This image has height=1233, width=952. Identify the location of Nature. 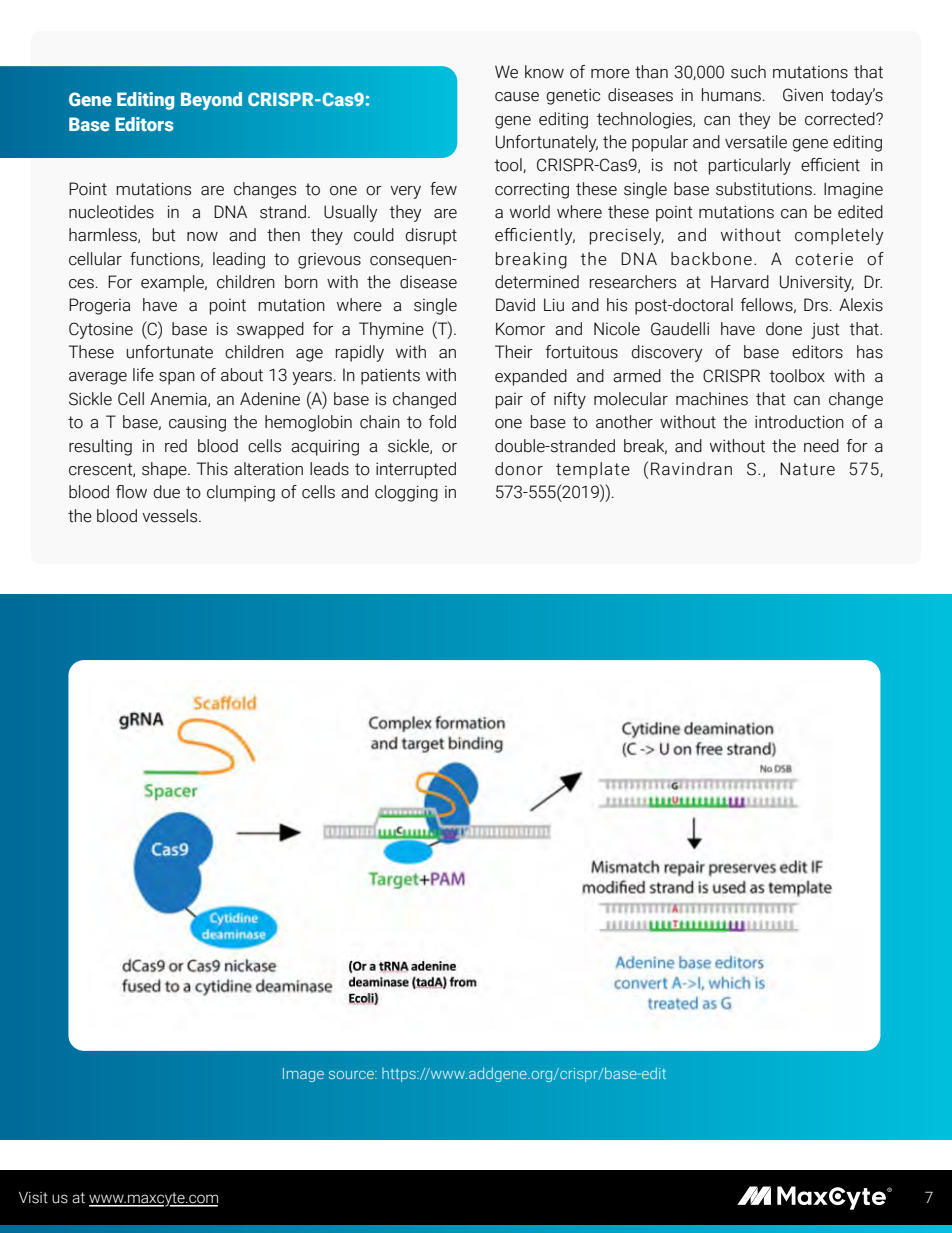
(807, 469).
